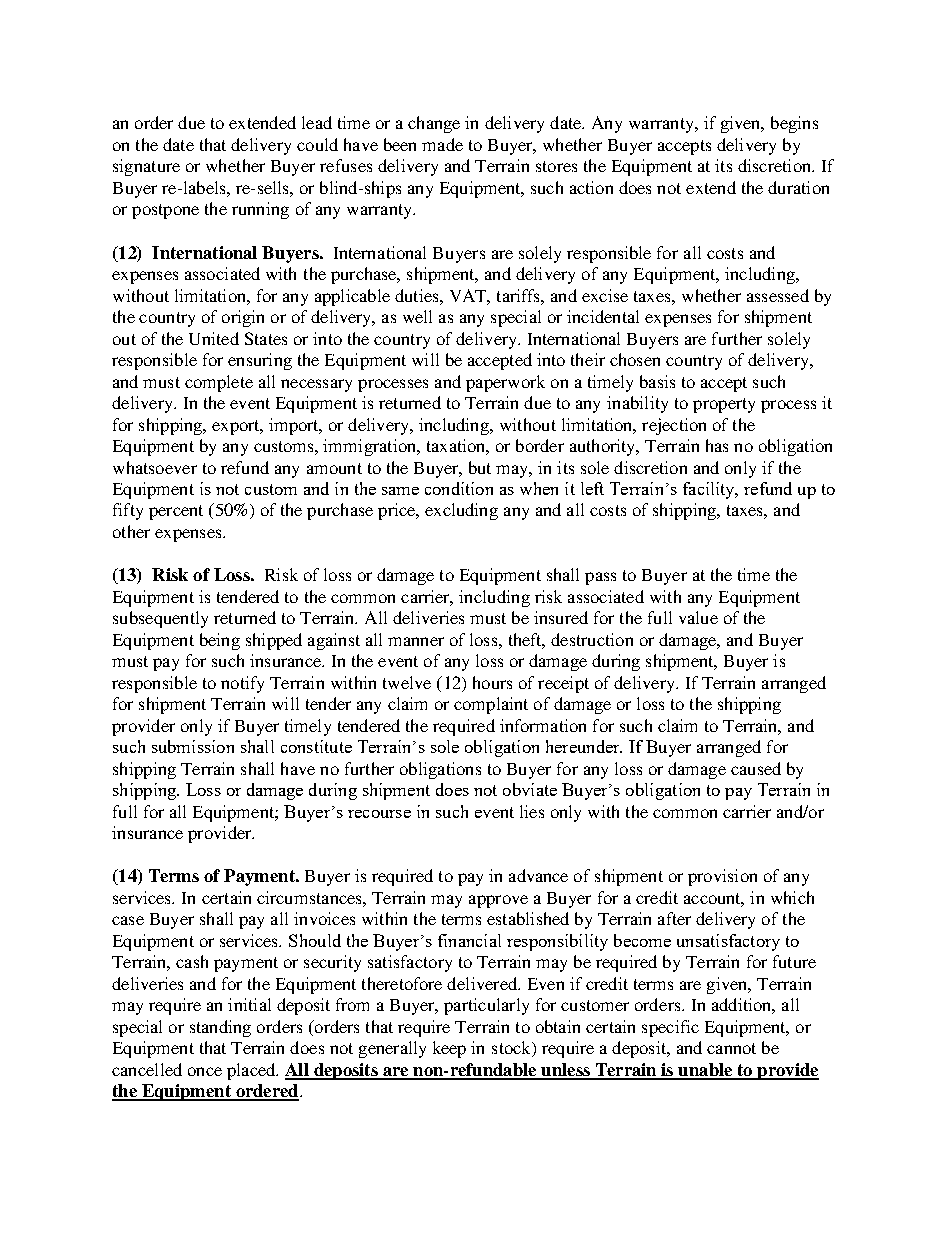 Image resolution: width=952 pixels, height=1233 pixels. I want to click on submission, so click(193, 746).
